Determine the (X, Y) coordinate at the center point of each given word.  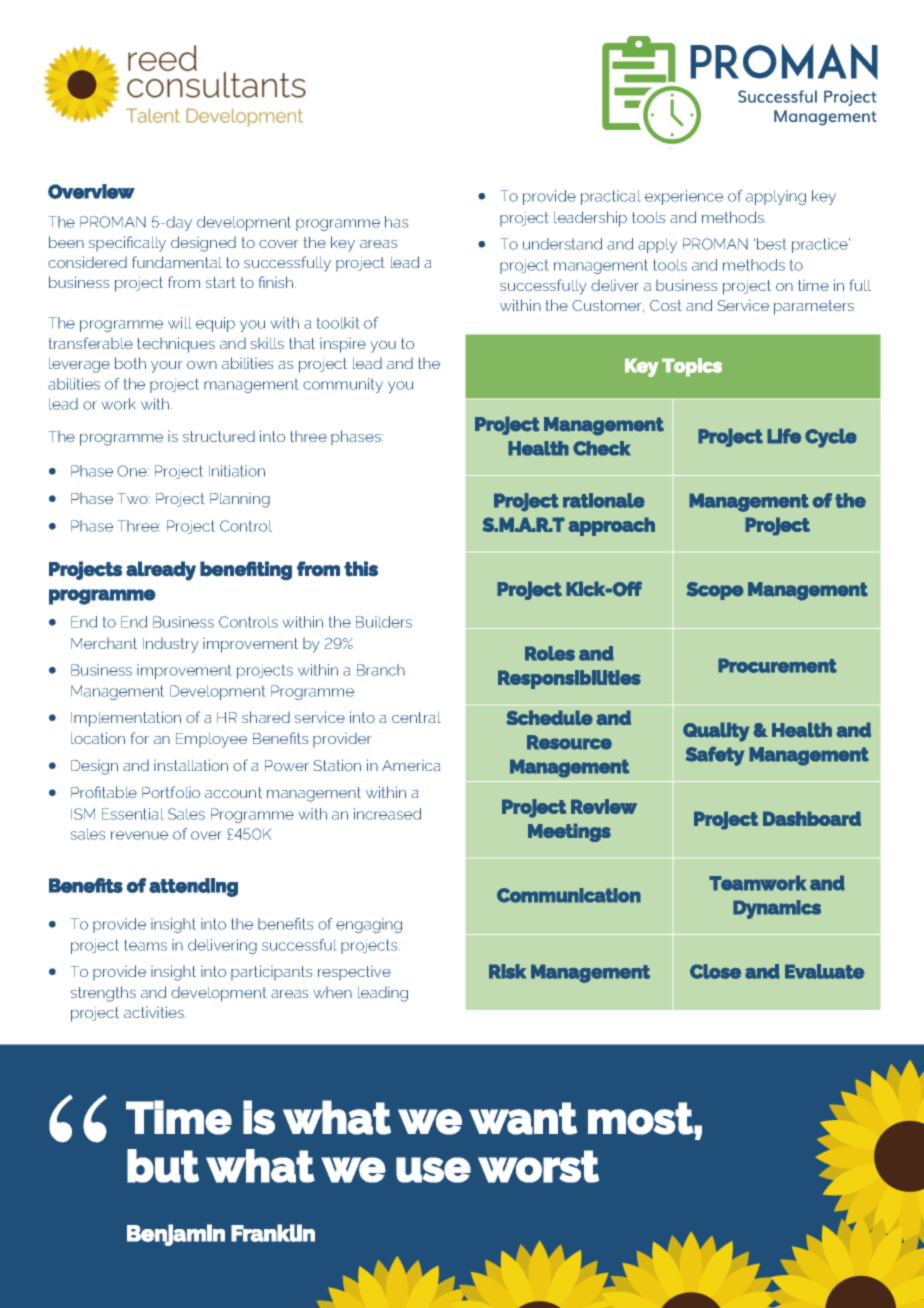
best (771, 244)
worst (538, 1166)
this (361, 569)
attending (193, 887)
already (161, 571)
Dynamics (777, 909)
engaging (369, 925)
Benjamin (176, 1235)
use (433, 1170)
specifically (127, 244)
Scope (715, 591)
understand (562, 244)
